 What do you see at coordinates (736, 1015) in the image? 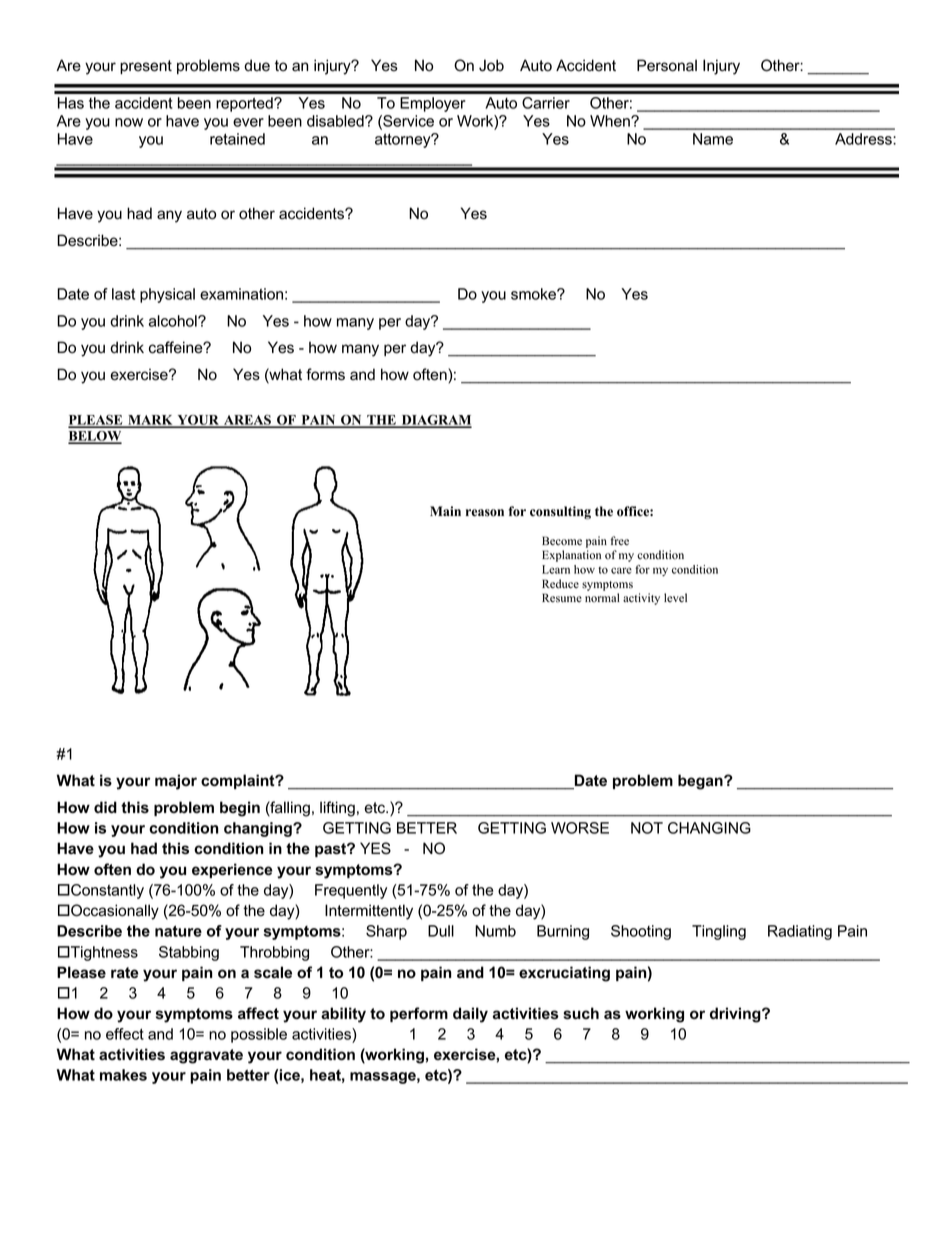
I see `driving` at bounding box center [736, 1015].
